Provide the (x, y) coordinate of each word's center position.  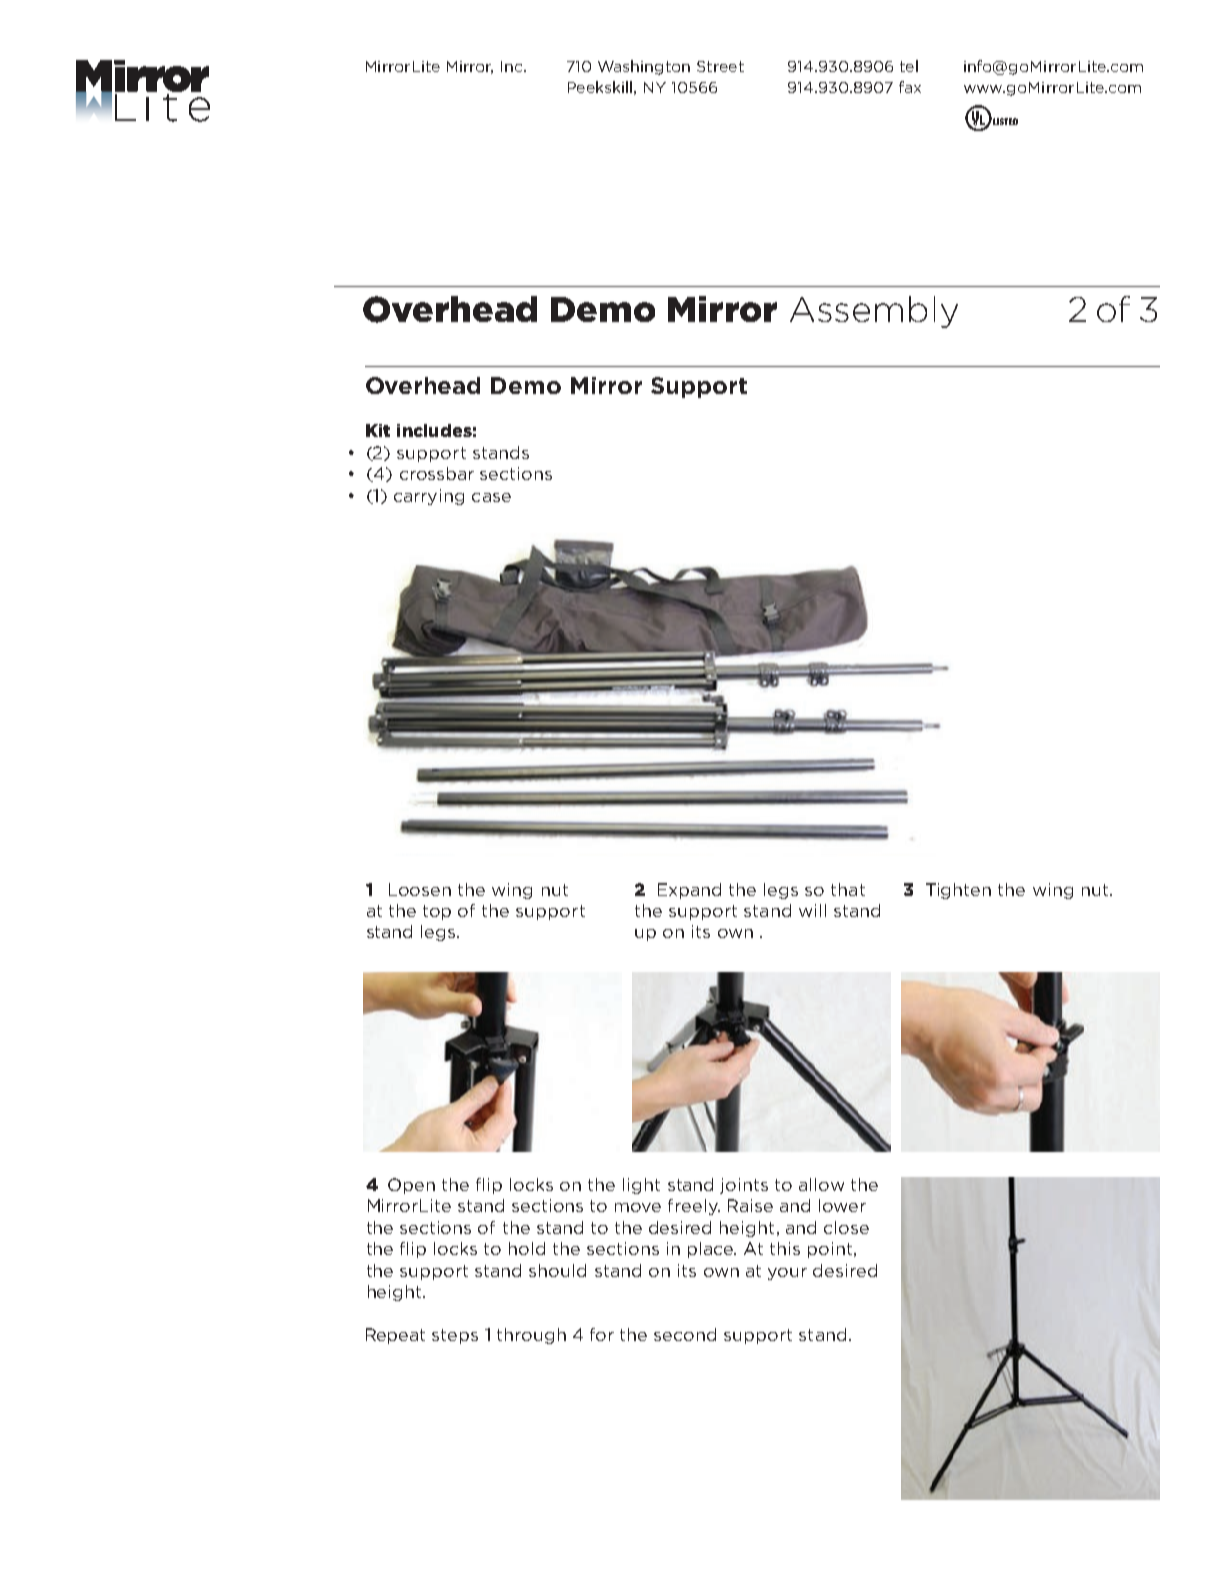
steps (455, 1336)
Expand (689, 891)
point (830, 1250)
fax (910, 87)
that (848, 889)
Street (720, 66)
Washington (644, 67)
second (685, 1334)
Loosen (420, 889)
